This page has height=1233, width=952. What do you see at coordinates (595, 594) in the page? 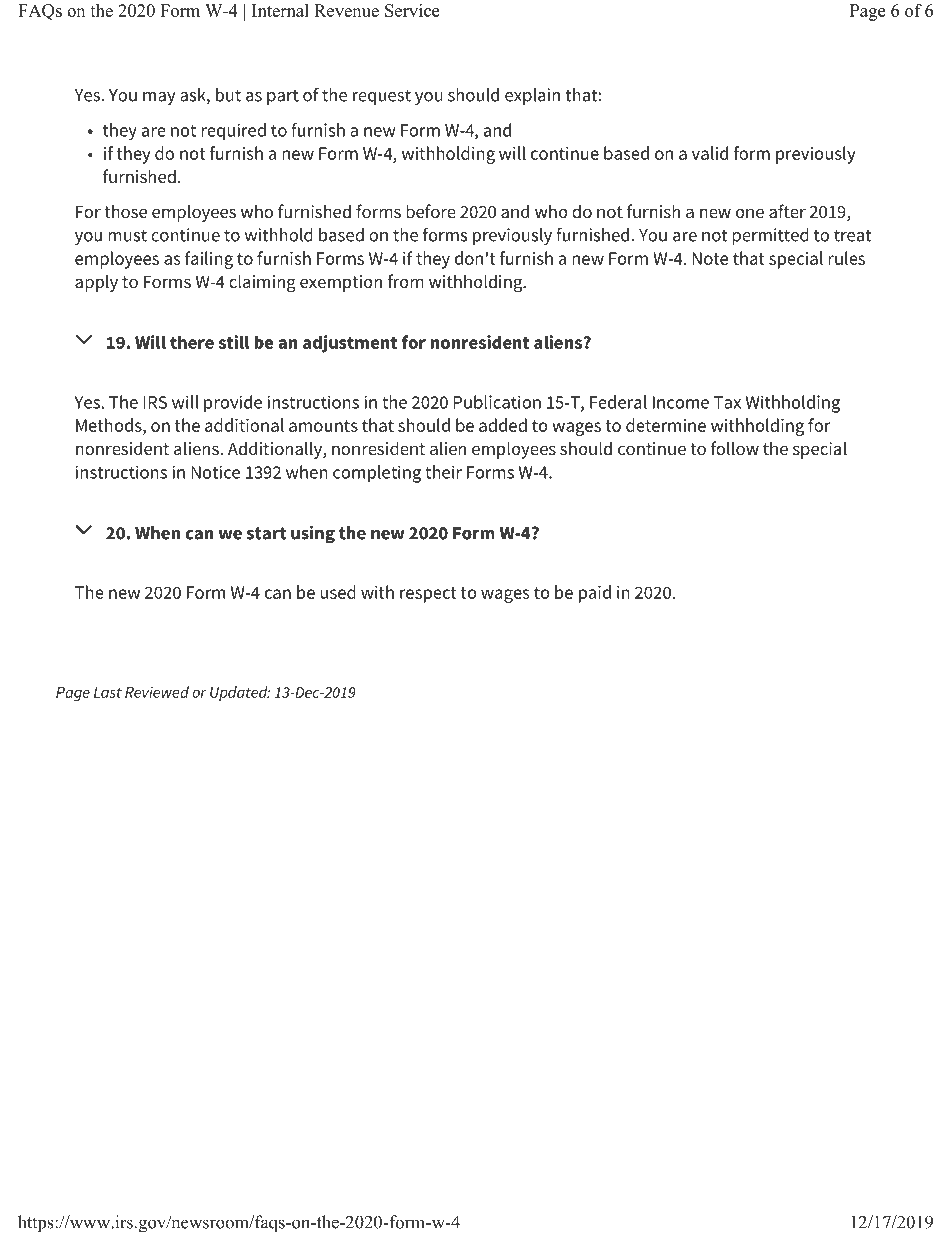
I see `paid` at bounding box center [595, 594].
